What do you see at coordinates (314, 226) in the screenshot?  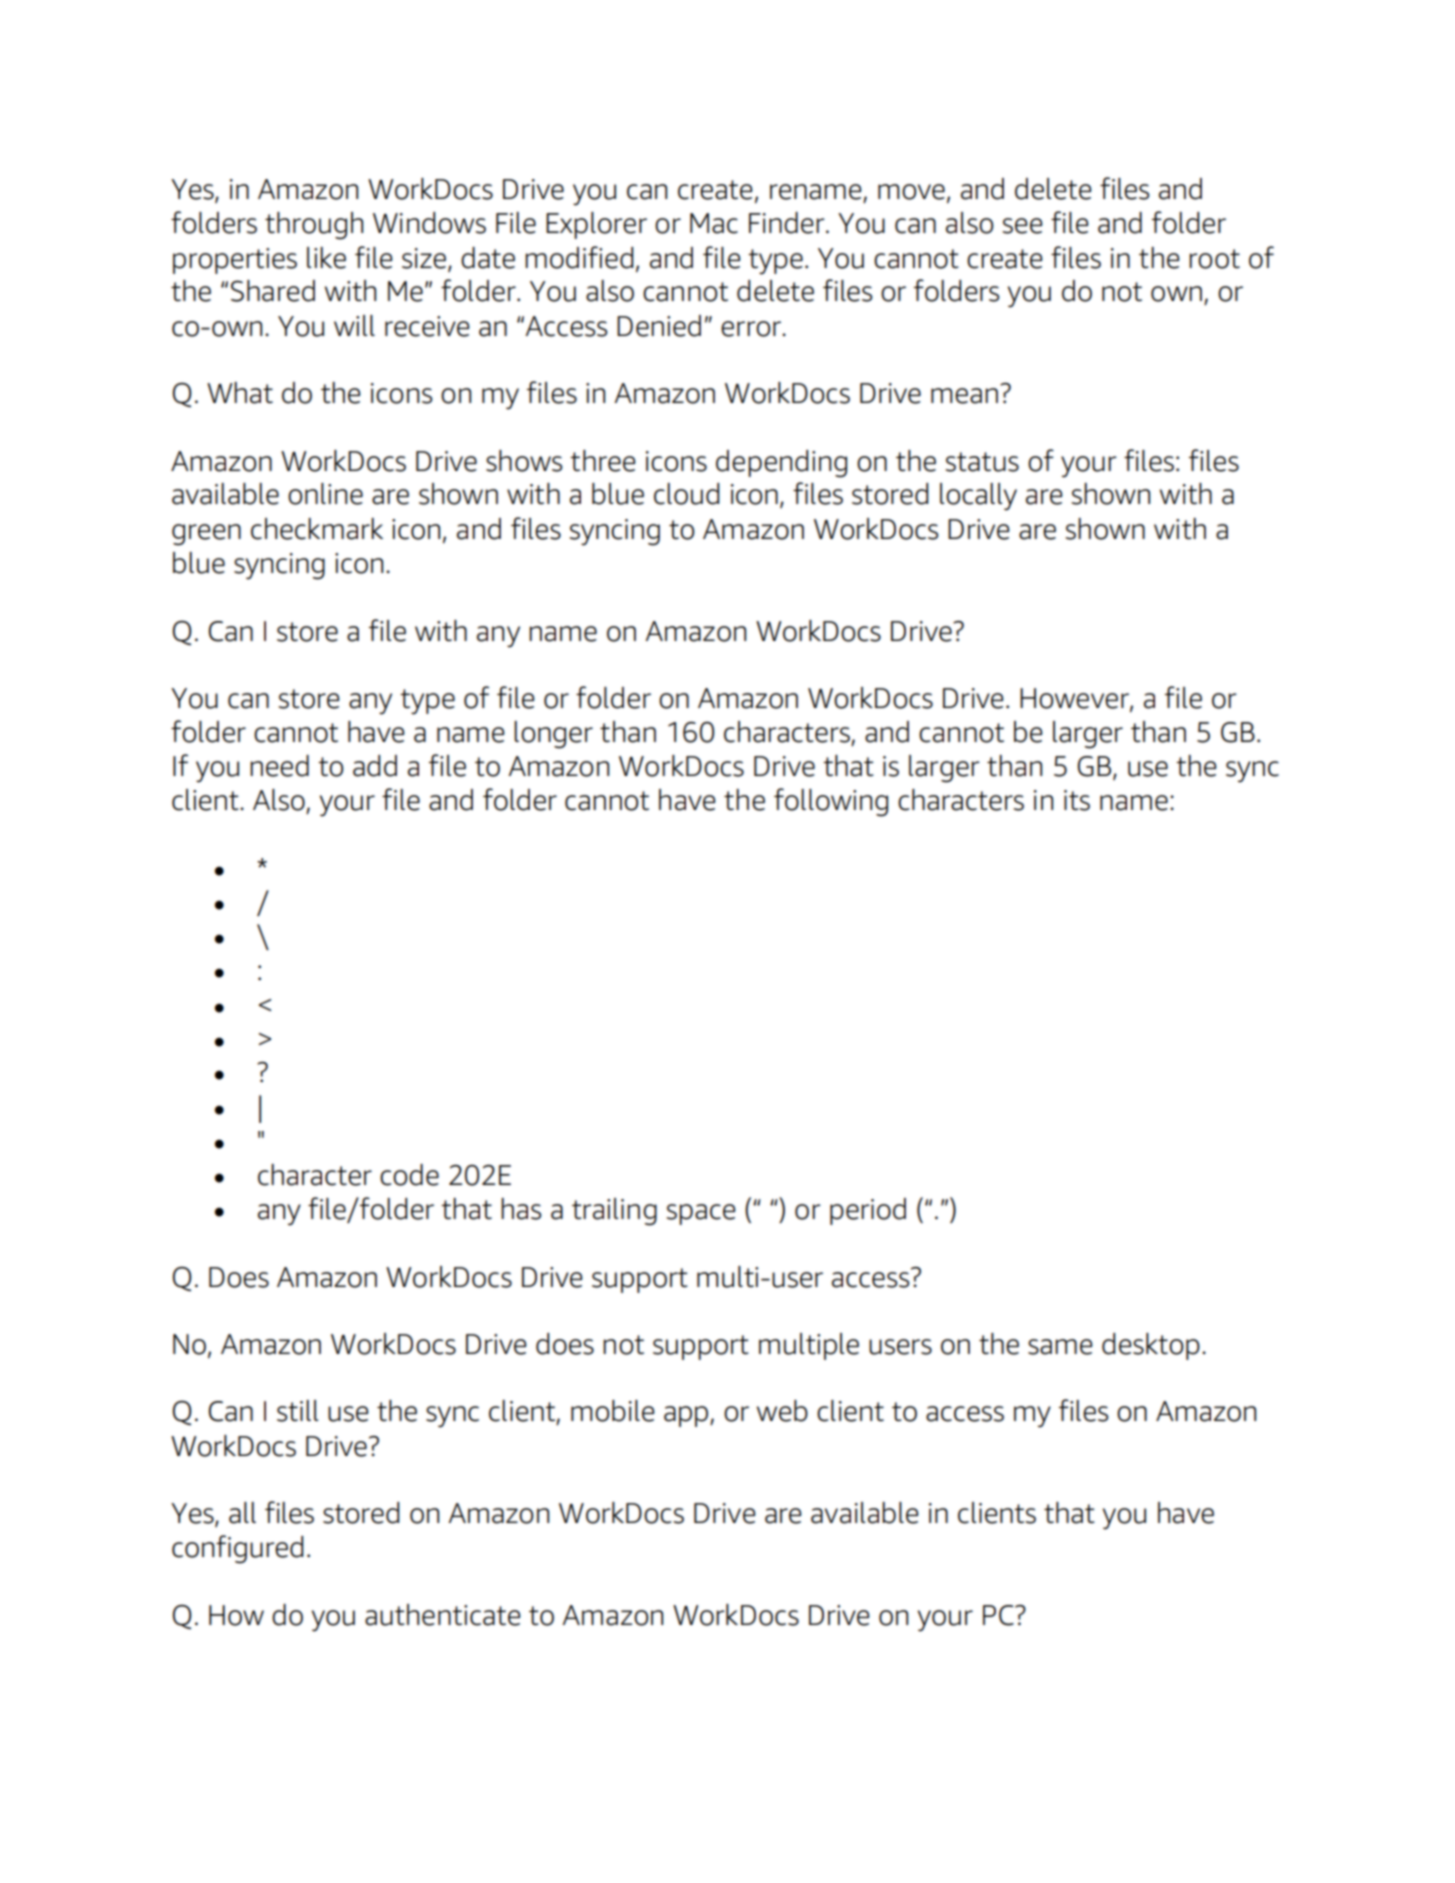 I see `through` at bounding box center [314, 226].
